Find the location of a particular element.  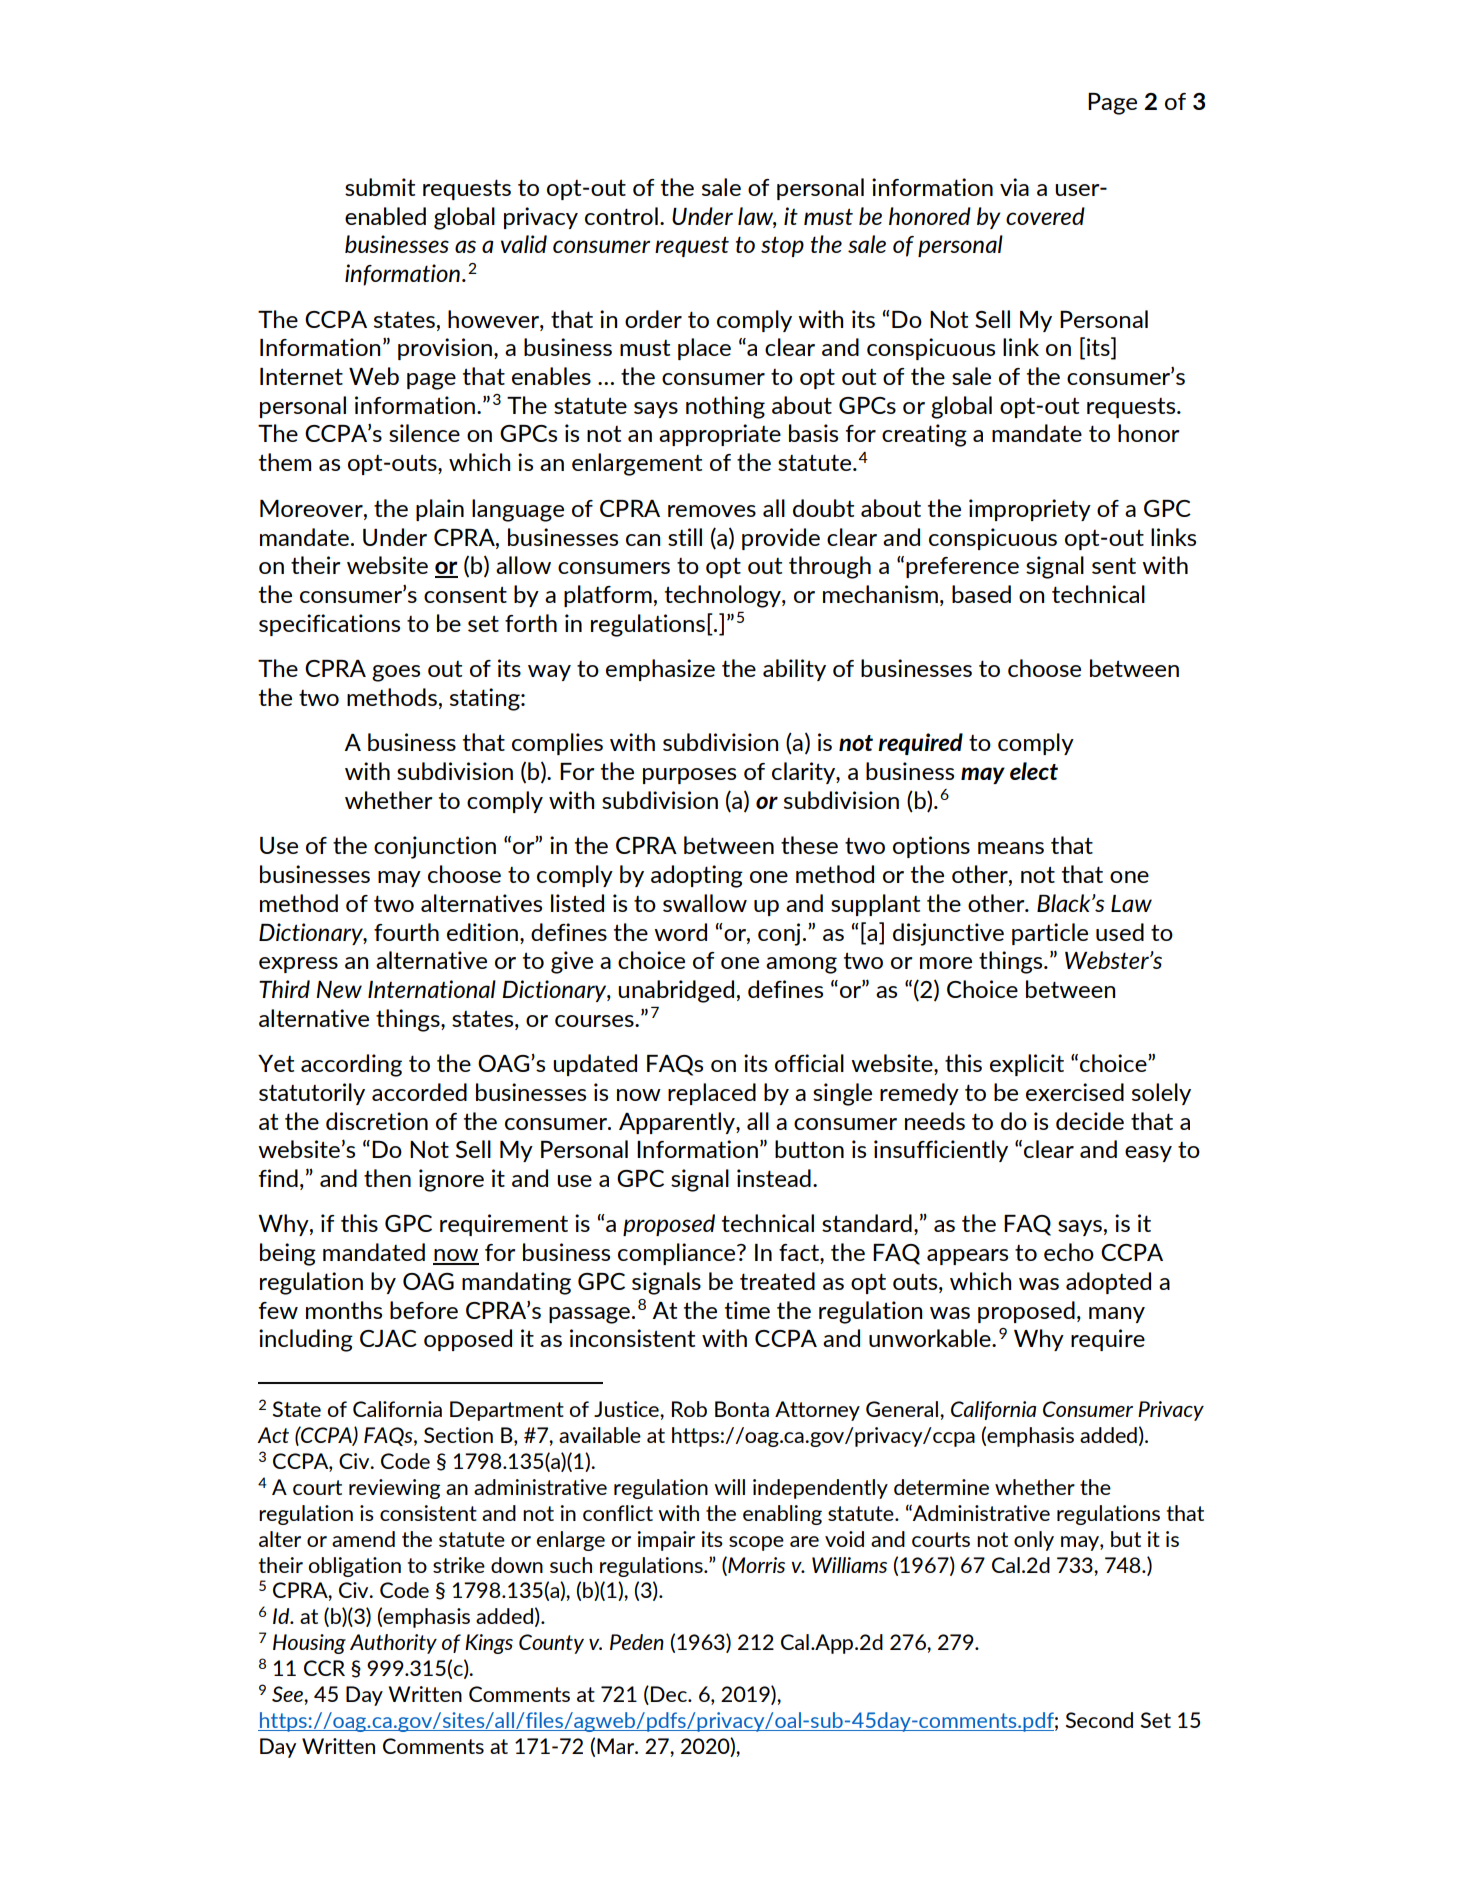

particle is located at coordinates (1050, 934).
